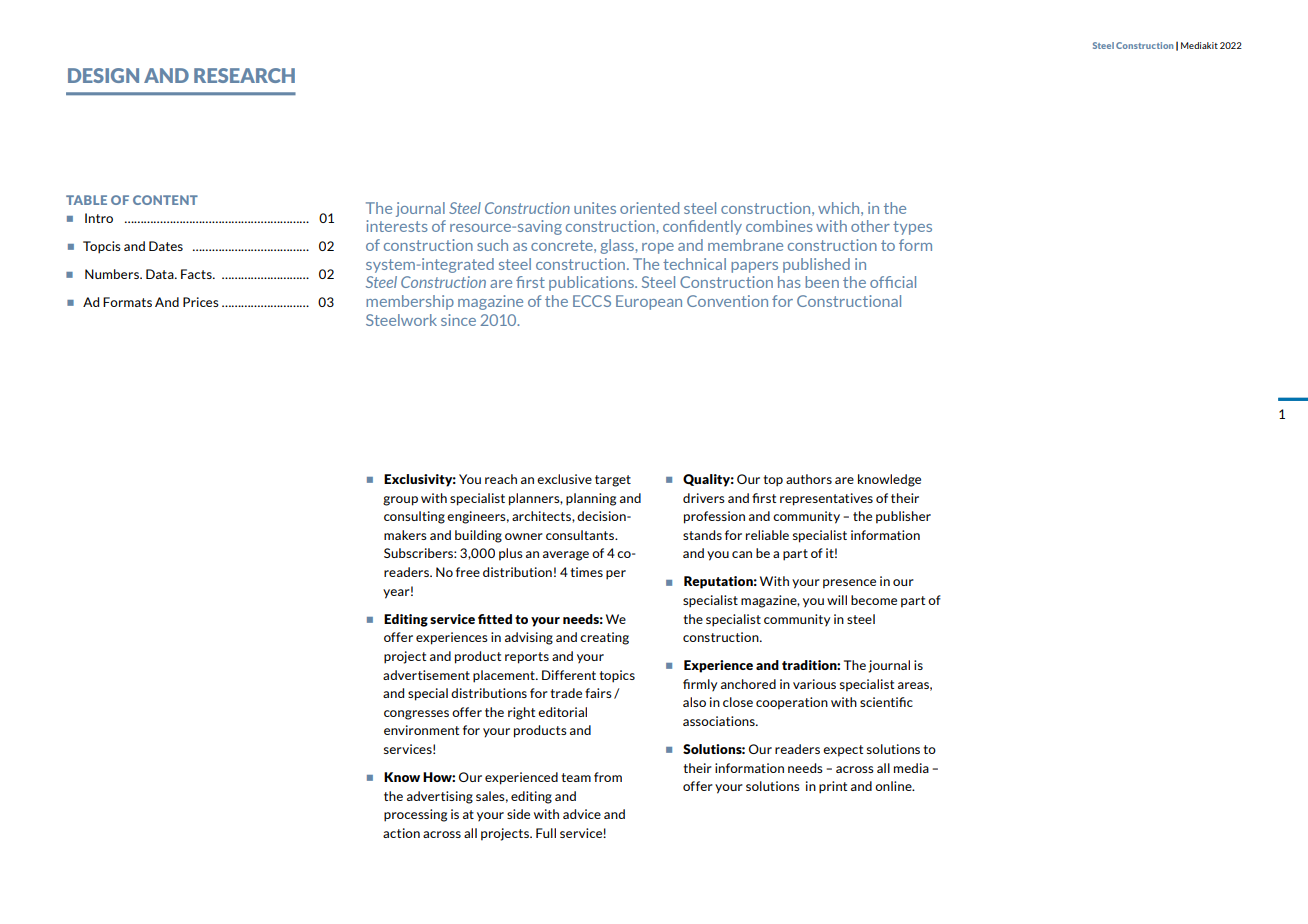  I want to click on consulting, so click(414, 517).
